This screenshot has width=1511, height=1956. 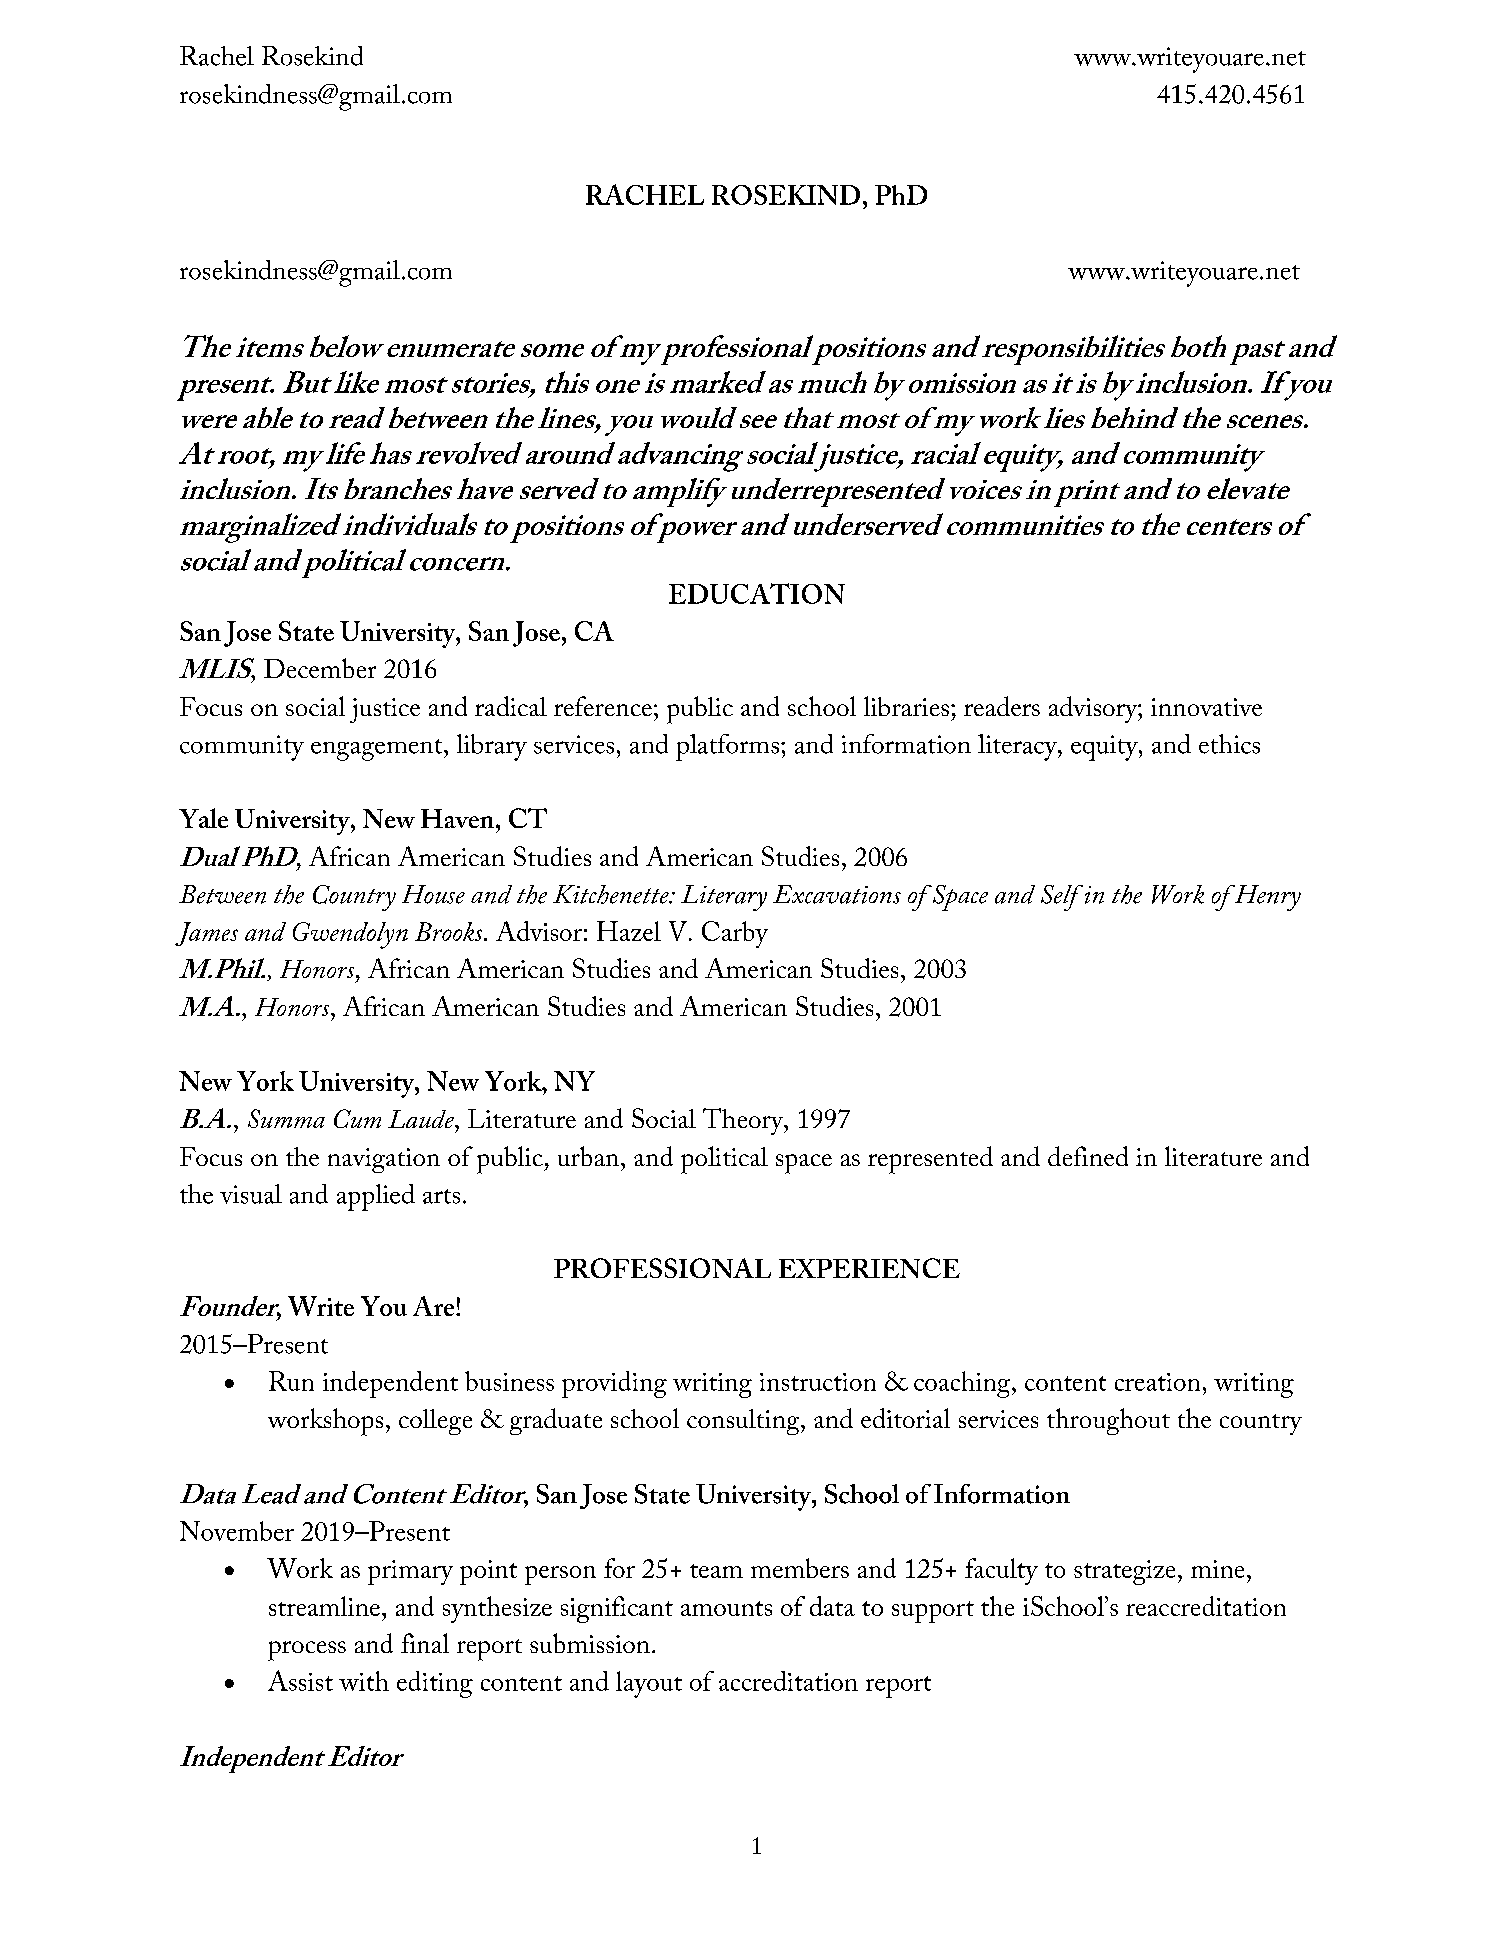 What do you see at coordinates (1206, 707) in the screenshot?
I see `innovative` at bounding box center [1206, 707].
